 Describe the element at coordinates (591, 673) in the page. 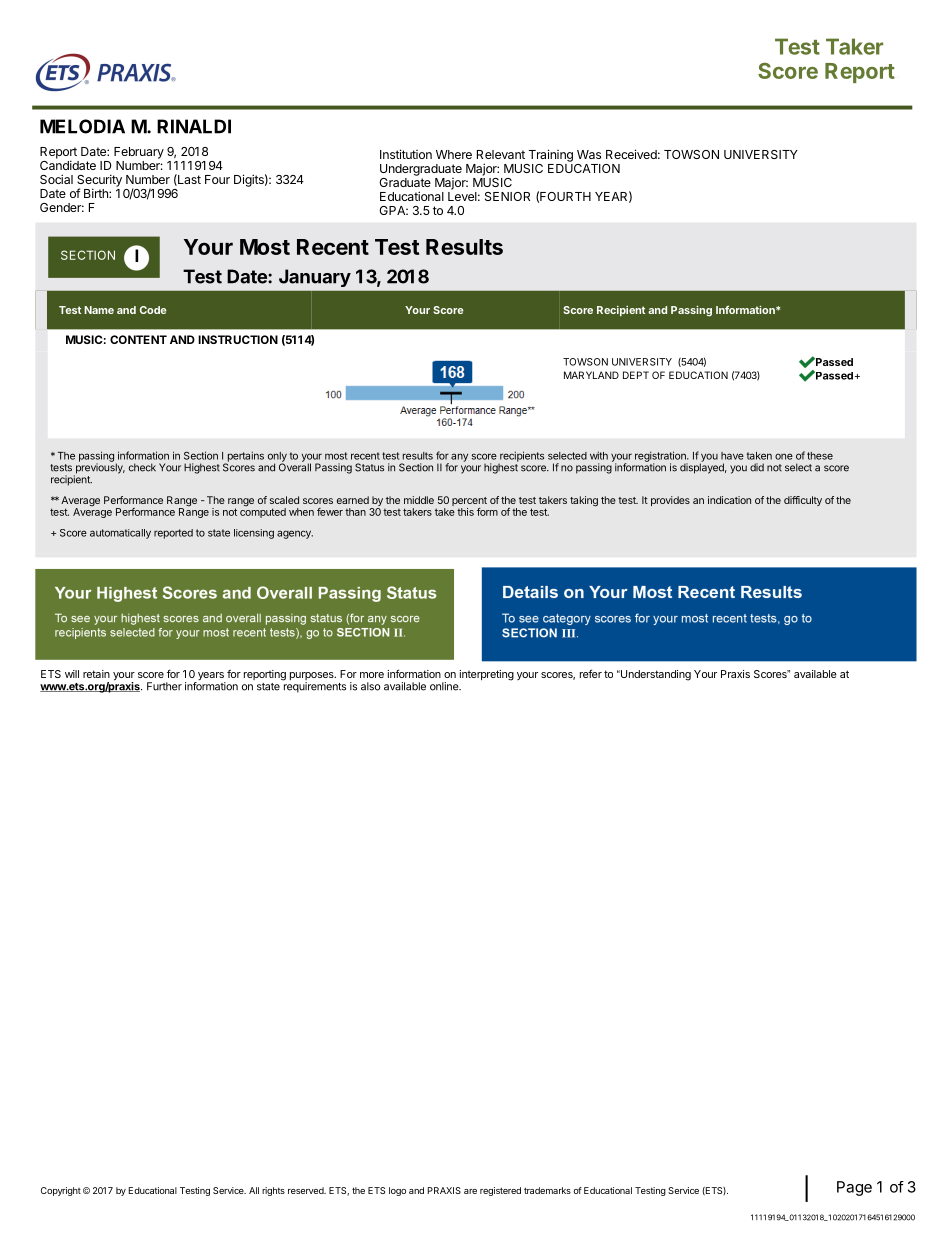

I see `refer` at that location.
